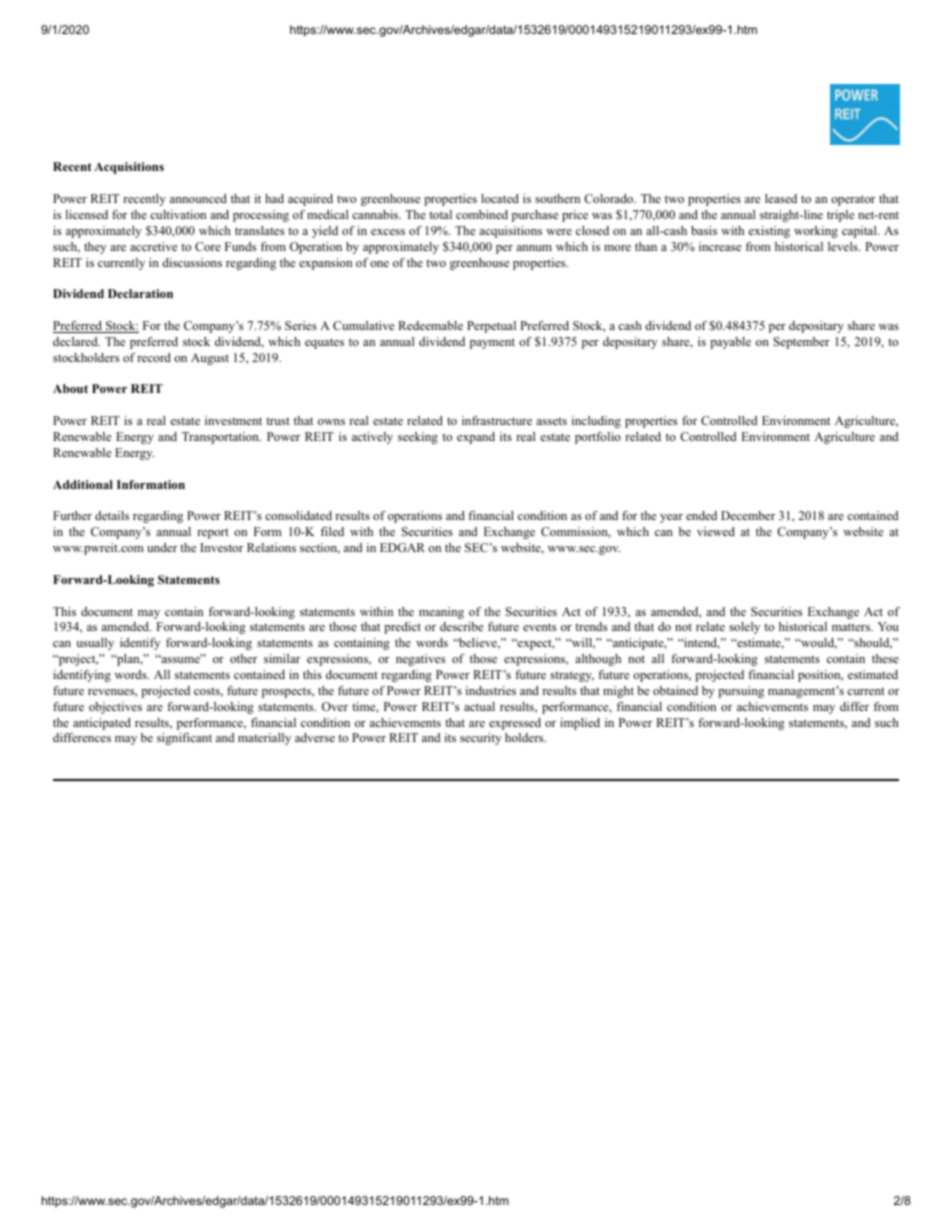  What do you see at coordinates (162, 547) in the image?
I see `under` at bounding box center [162, 547].
